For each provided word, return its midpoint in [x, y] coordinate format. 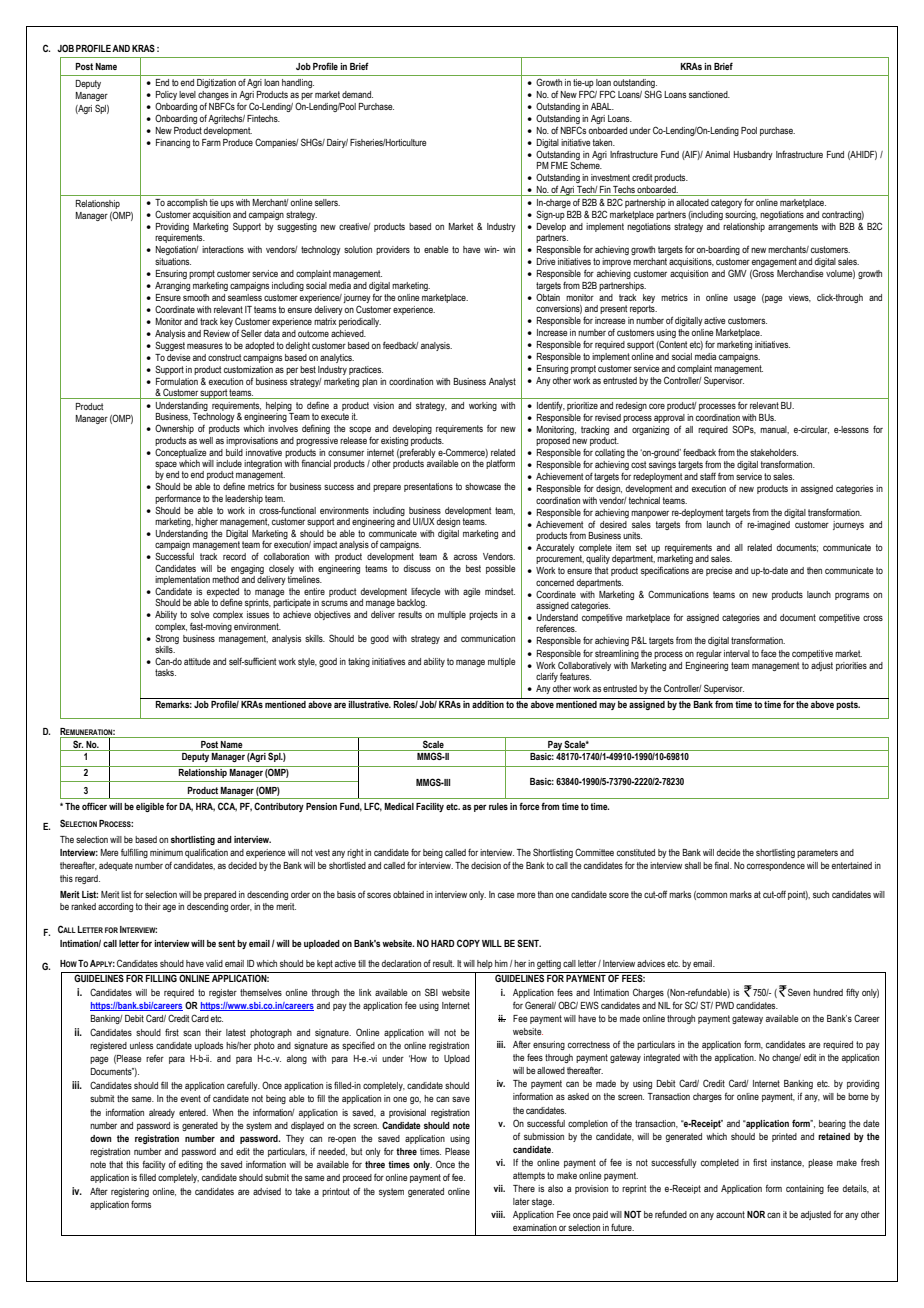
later [521, 1201]
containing [805, 1189]
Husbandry [753, 155]
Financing [173, 143]
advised [267, 1191]
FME [559, 165]
